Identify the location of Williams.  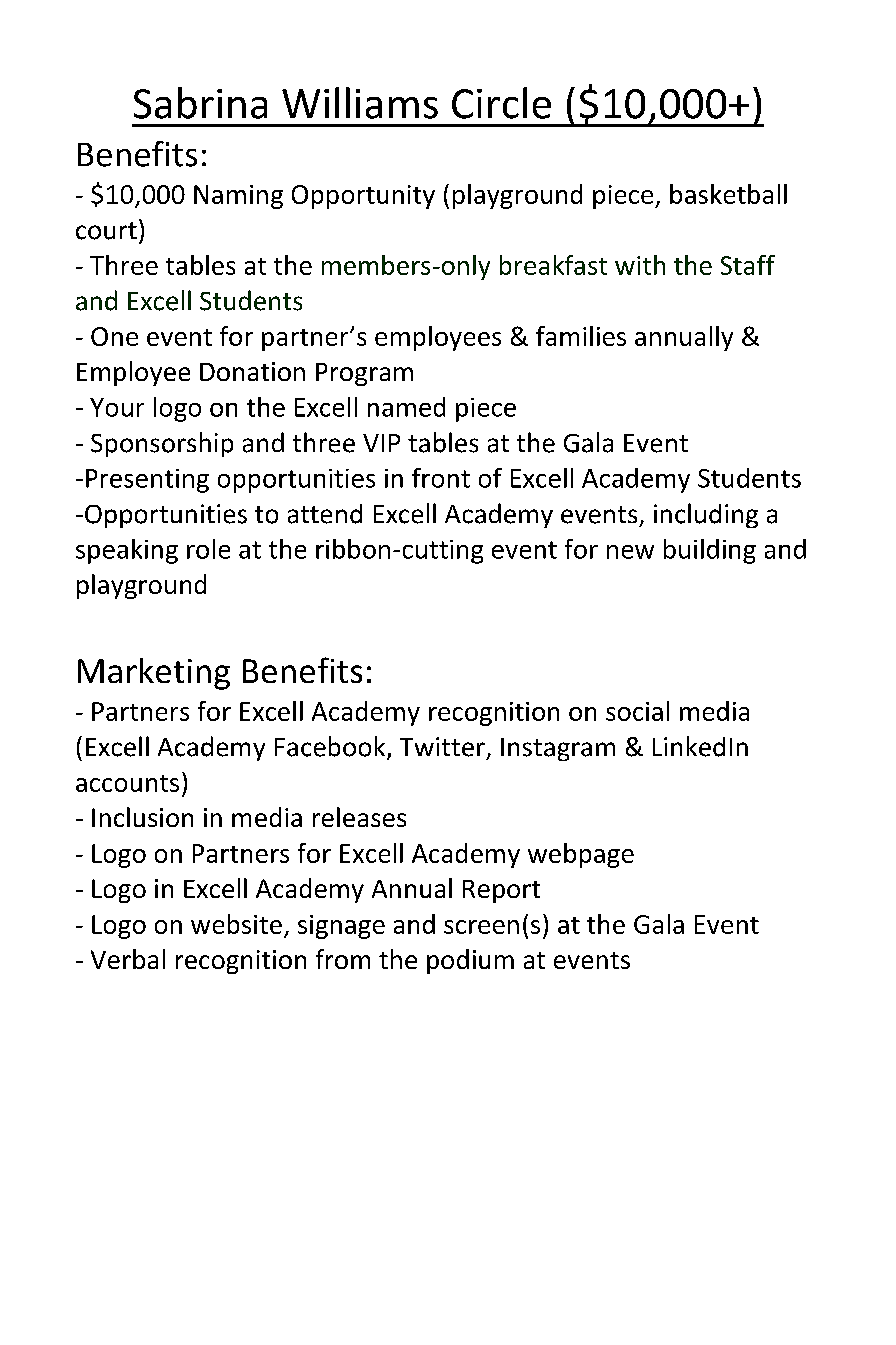
(360, 103).
